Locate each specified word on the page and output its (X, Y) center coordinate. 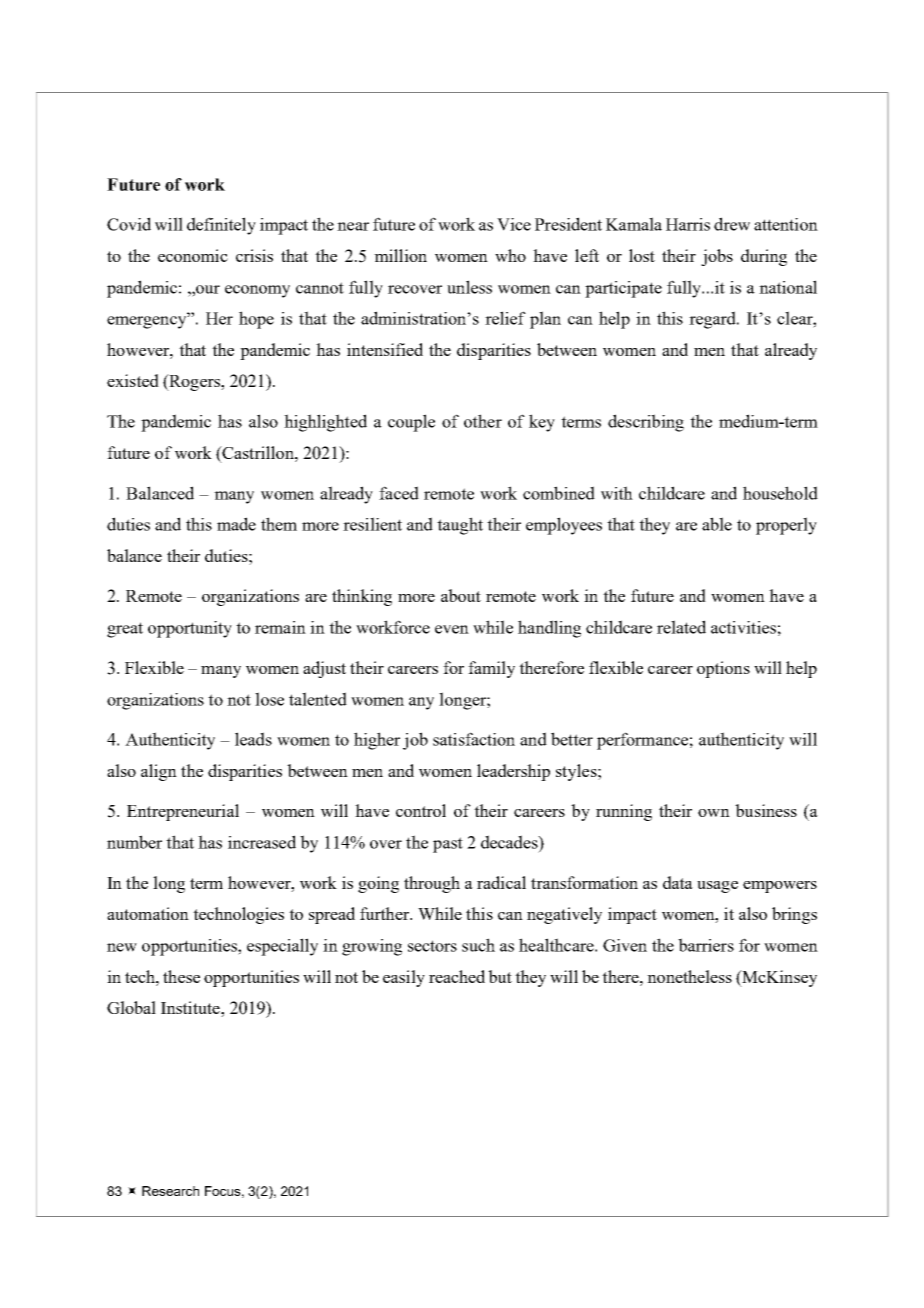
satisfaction (474, 739)
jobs (717, 257)
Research (170, 1191)
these (181, 976)
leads (253, 739)
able (717, 524)
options (723, 669)
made (236, 524)
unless (469, 287)
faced (399, 493)
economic (193, 255)
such (478, 945)
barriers (706, 945)
